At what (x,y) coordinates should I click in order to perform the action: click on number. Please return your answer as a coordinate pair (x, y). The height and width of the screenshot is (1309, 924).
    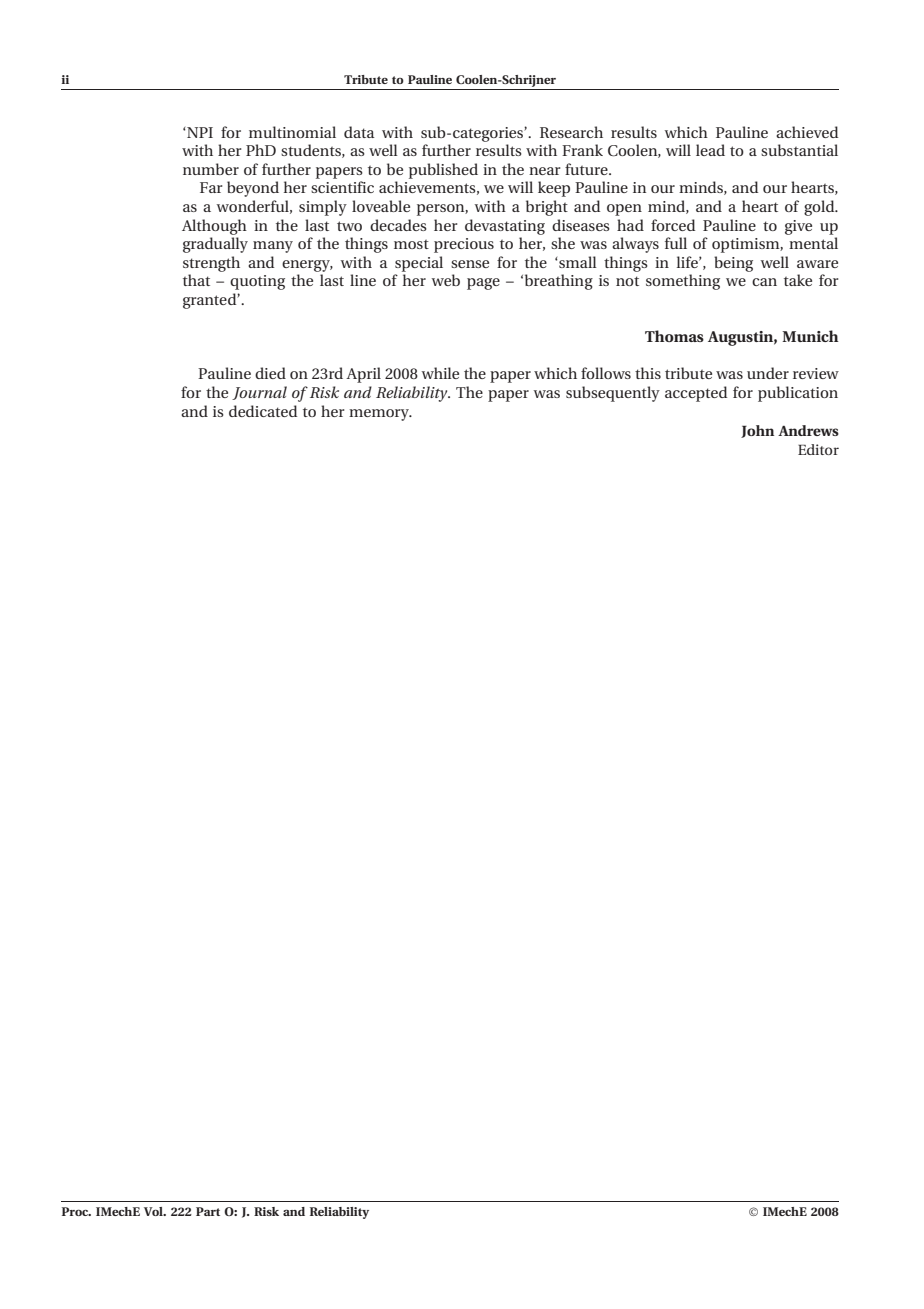
    Looking at the image, I should click on (211, 169).
